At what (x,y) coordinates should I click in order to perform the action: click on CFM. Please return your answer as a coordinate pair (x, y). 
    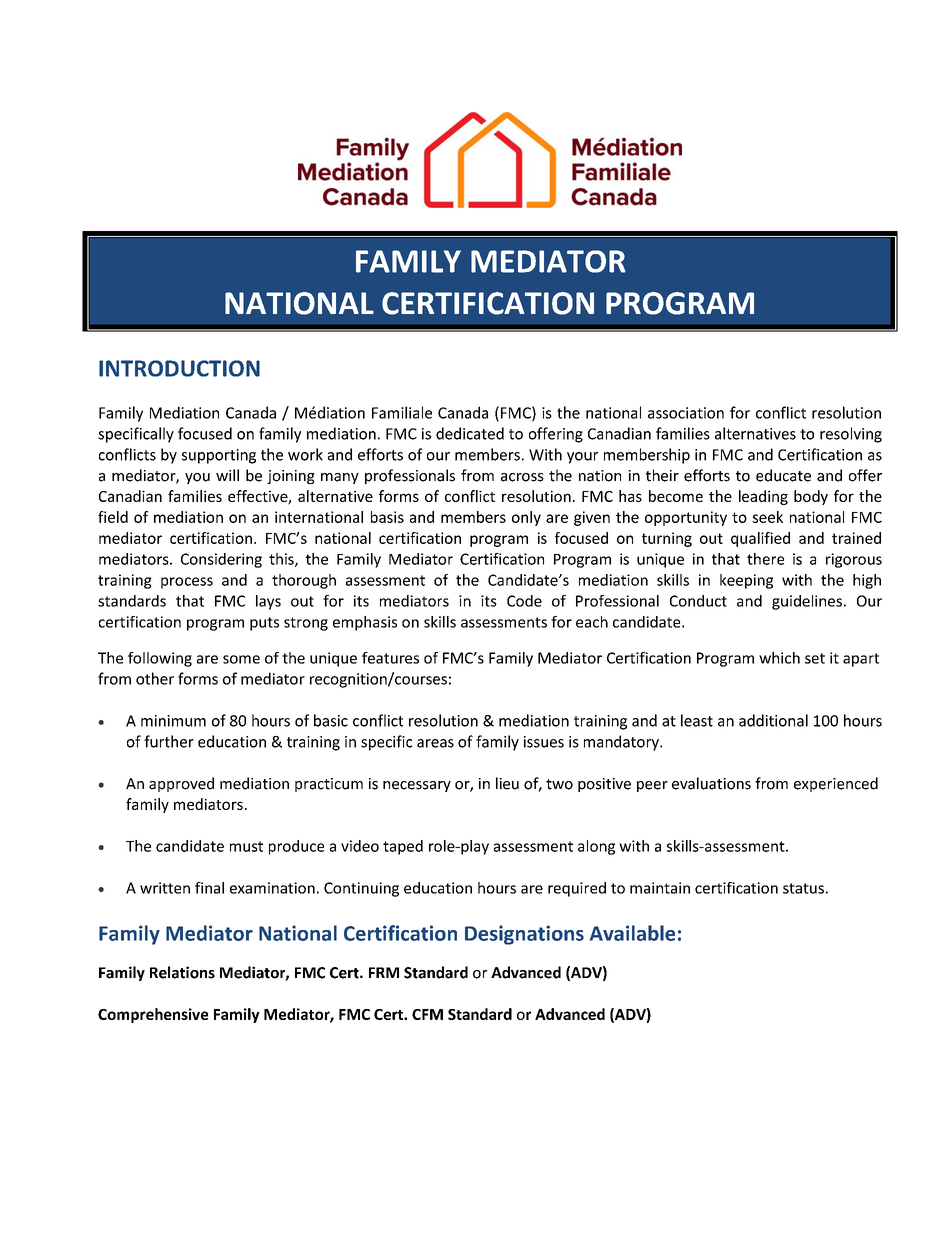
    Looking at the image, I should click on (427, 1014).
